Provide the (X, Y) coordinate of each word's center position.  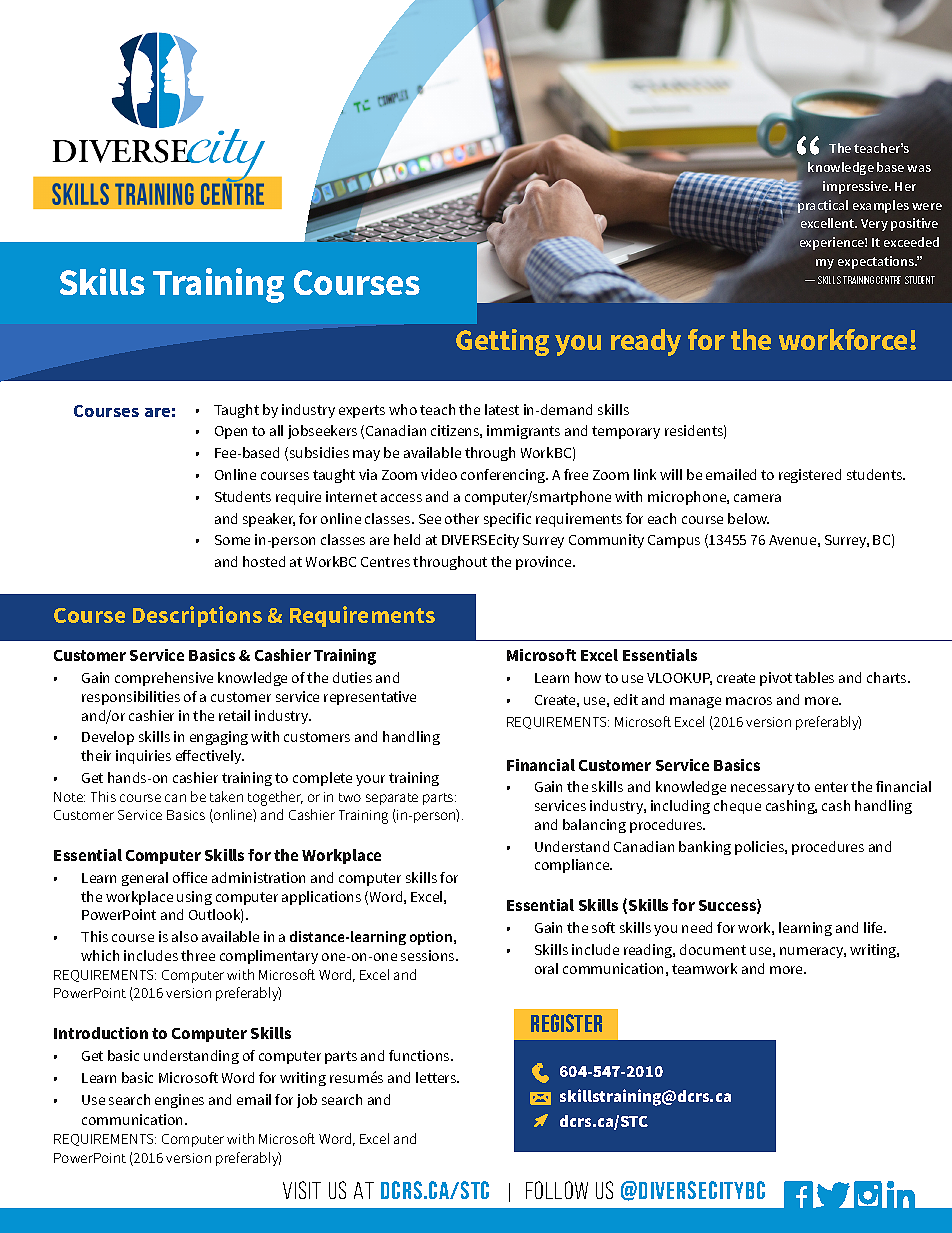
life (874, 927)
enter (831, 787)
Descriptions (197, 616)
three (198, 955)
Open (231, 432)
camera (757, 498)
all (276, 430)
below (748, 518)
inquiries (143, 757)
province (545, 563)
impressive (856, 187)
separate (392, 799)
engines (179, 1101)
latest (502, 409)
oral (546, 968)
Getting (502, 342)
